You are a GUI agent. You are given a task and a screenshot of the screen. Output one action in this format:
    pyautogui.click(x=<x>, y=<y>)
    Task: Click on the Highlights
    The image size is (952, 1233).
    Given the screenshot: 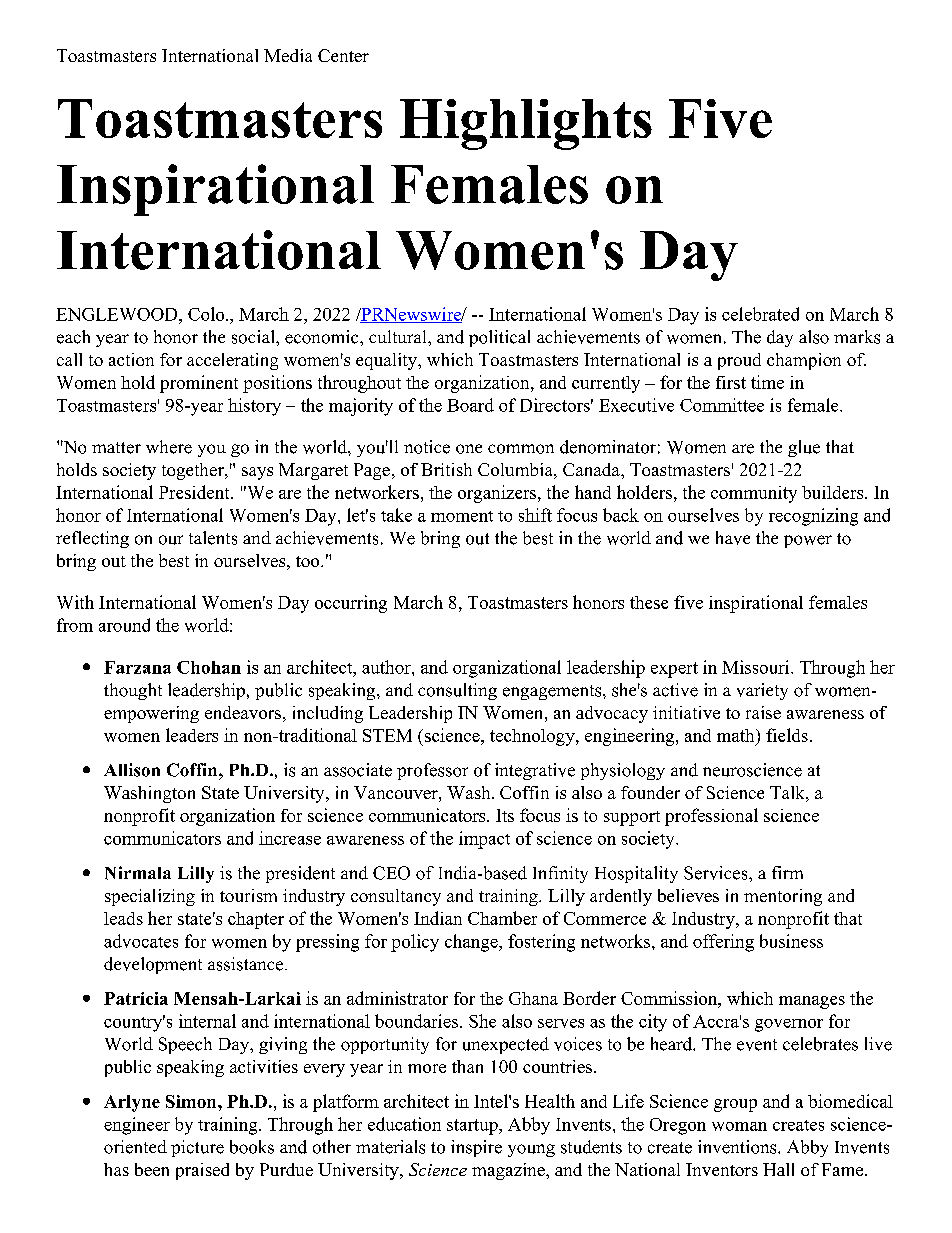 What is the action you would take?
    pyautogui.click(x=526, y=124)
